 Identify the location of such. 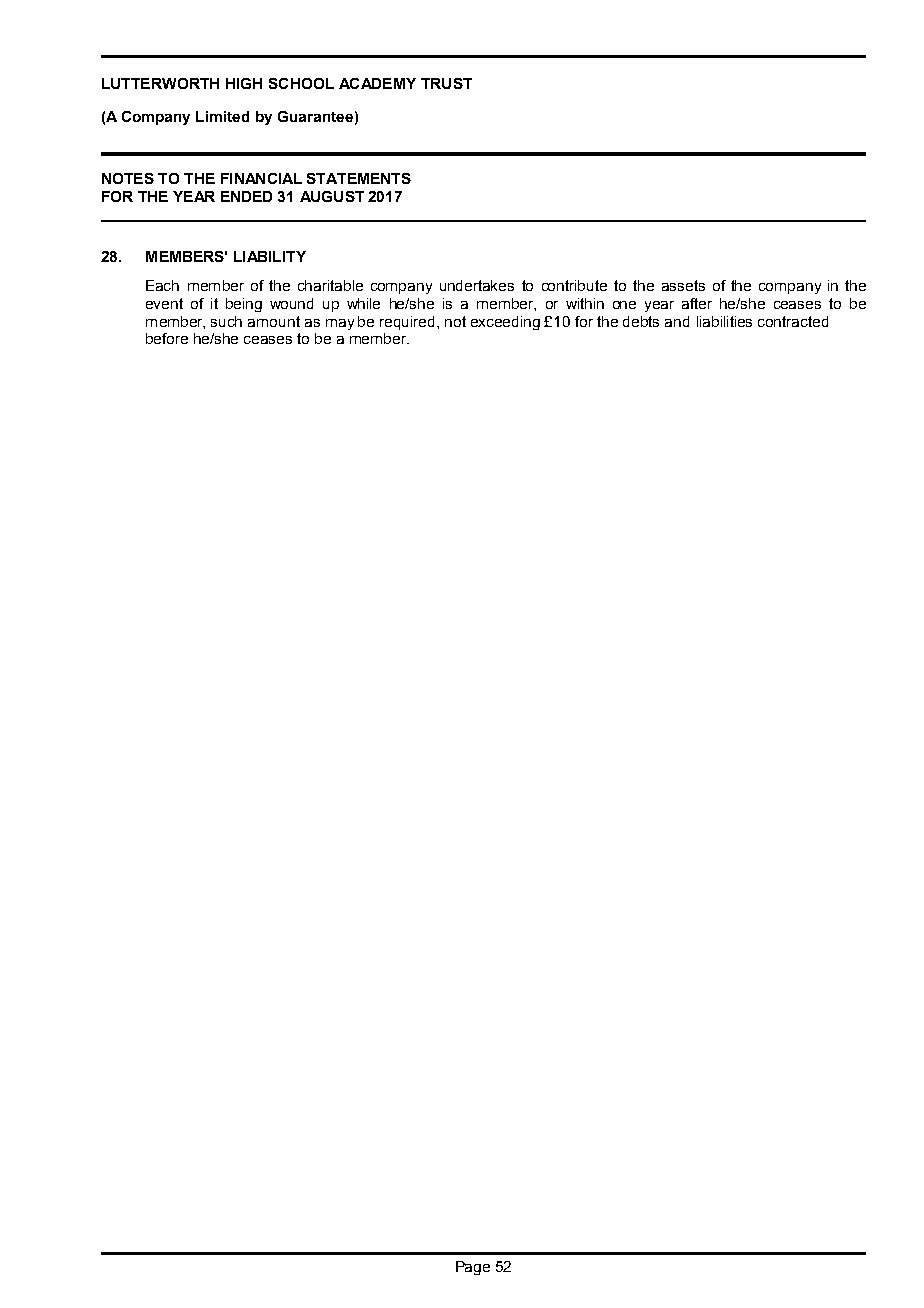
(226, 321).
